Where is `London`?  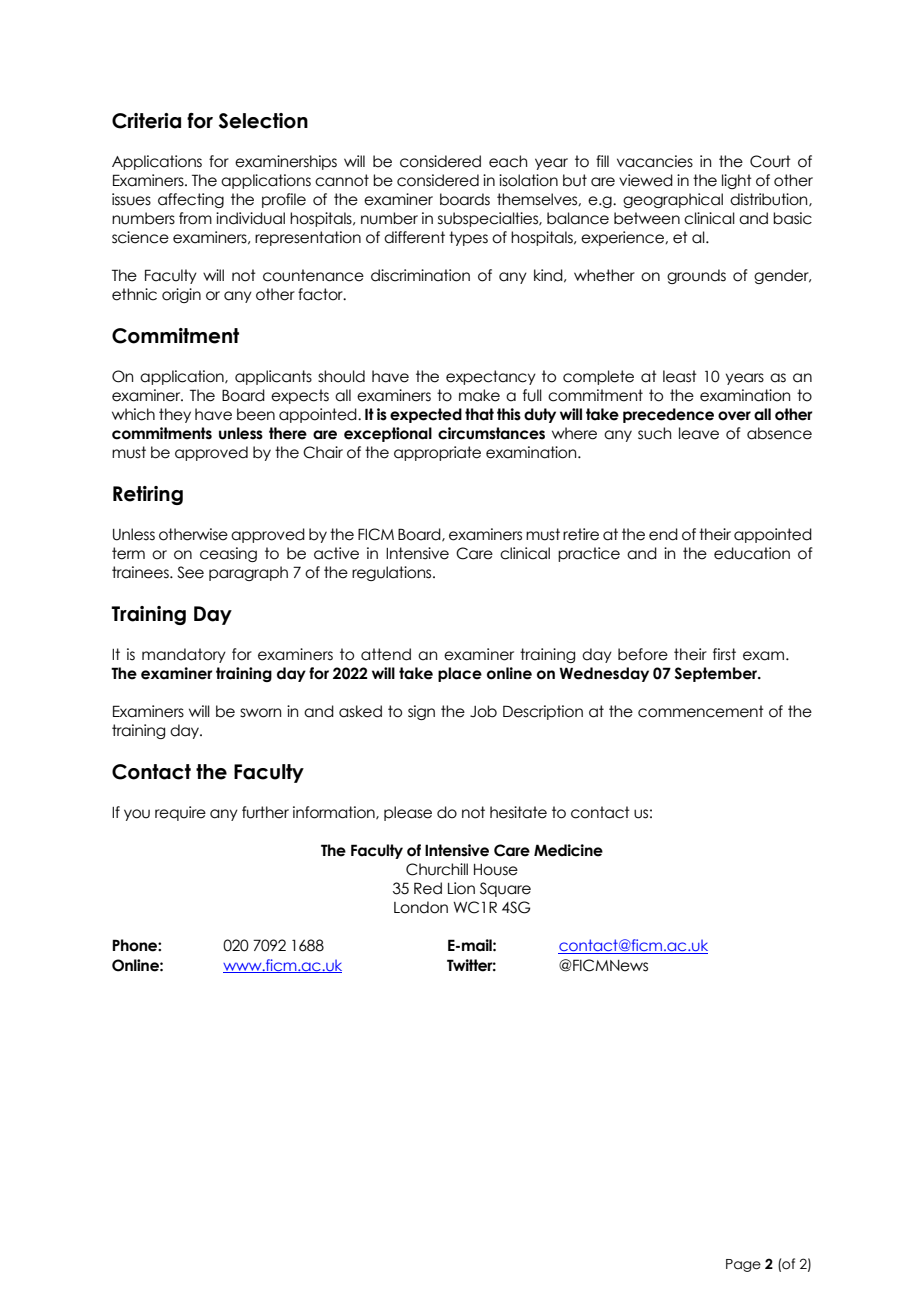 London is located at coordinates (421, 907).
